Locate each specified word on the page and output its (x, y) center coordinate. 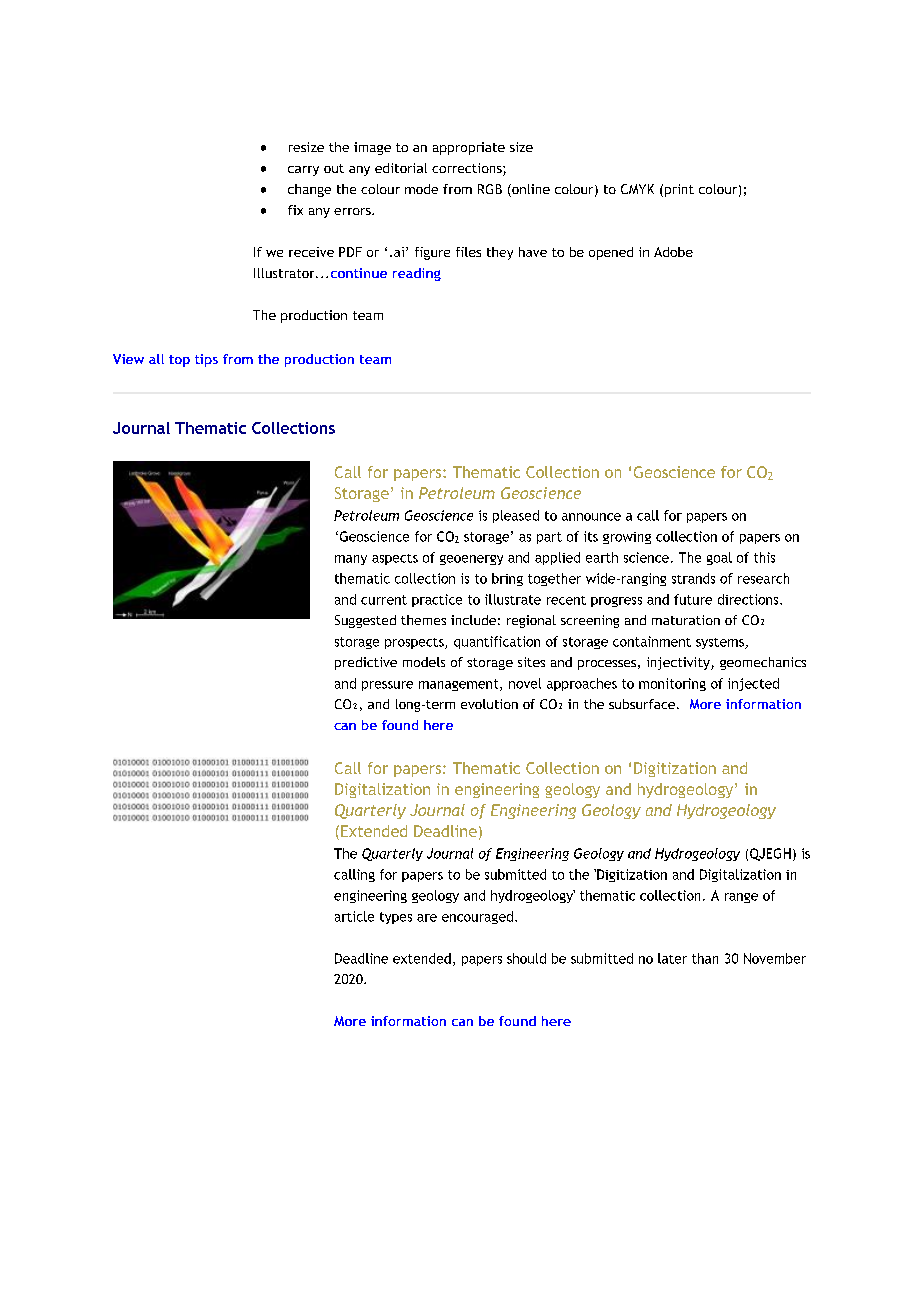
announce (591, 517)
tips (206, 360)
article (354, 916)
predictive (366, 663)
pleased (516, 516)
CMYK (637, 189)
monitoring (672, 684)
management (460, 685)
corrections (468, 169)
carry (303, 171)
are (427, 918)
